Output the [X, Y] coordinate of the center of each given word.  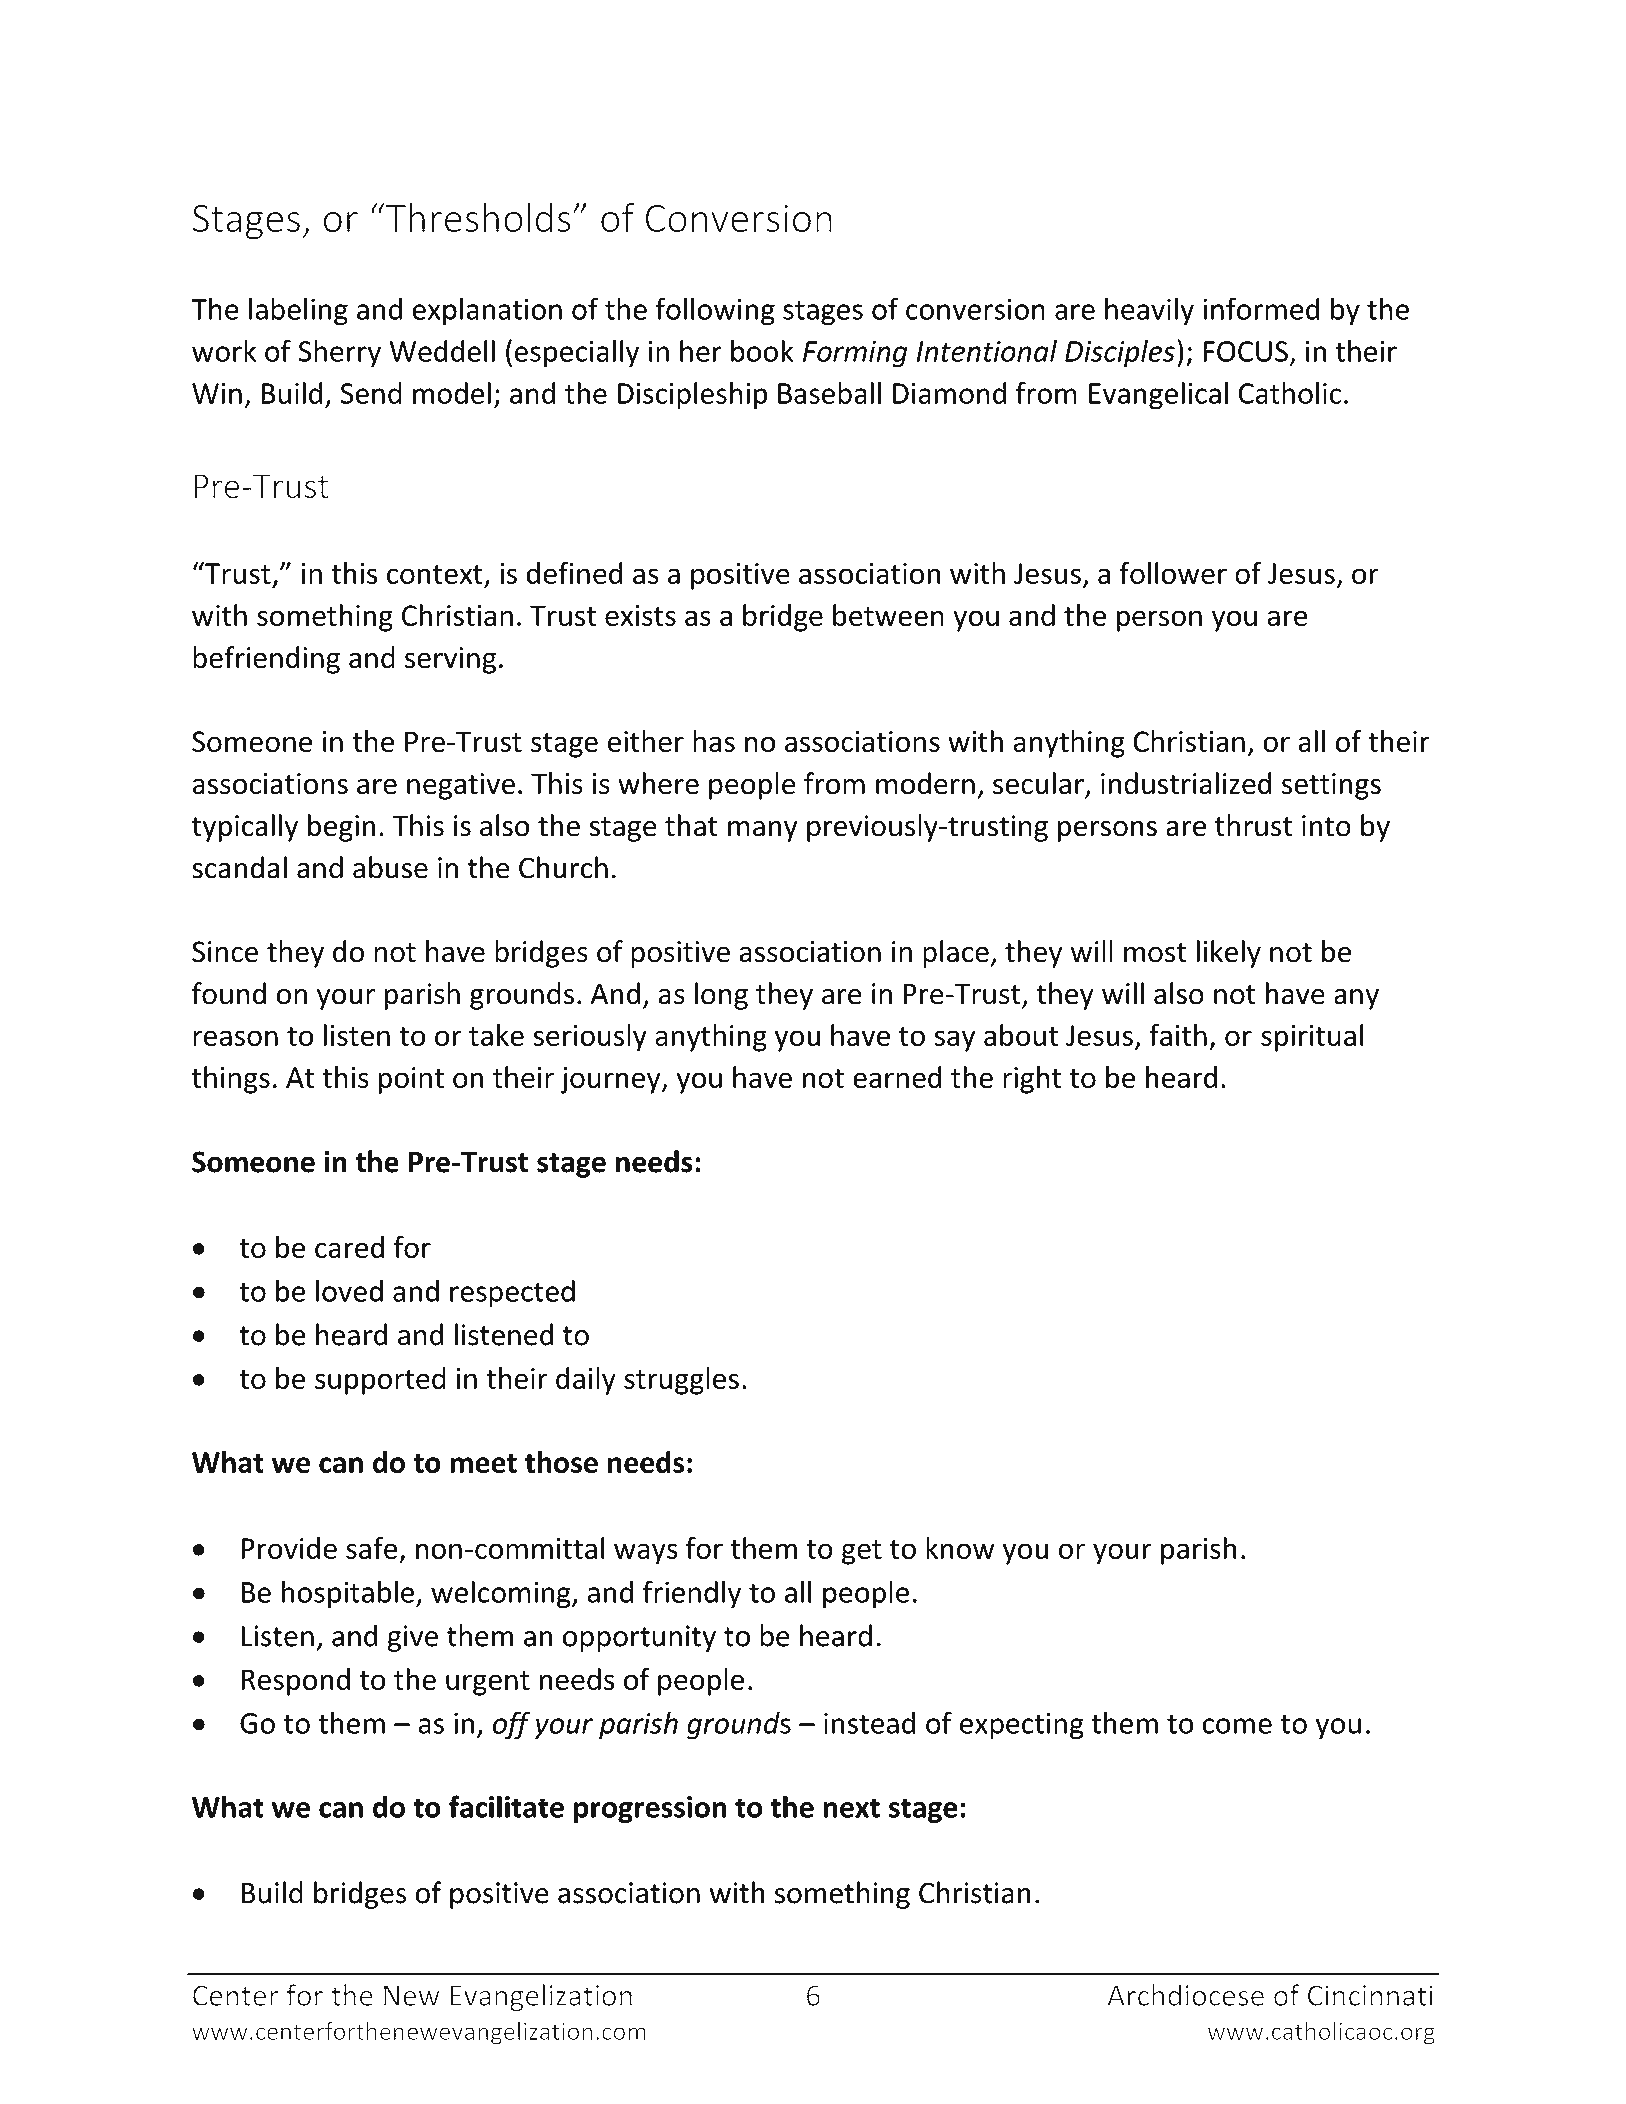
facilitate [506, 1806]
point [411, 1080]
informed [1261, 308]
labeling [298, 311]
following [715, 311]
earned [897, 1077]
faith [1178, 1035]
